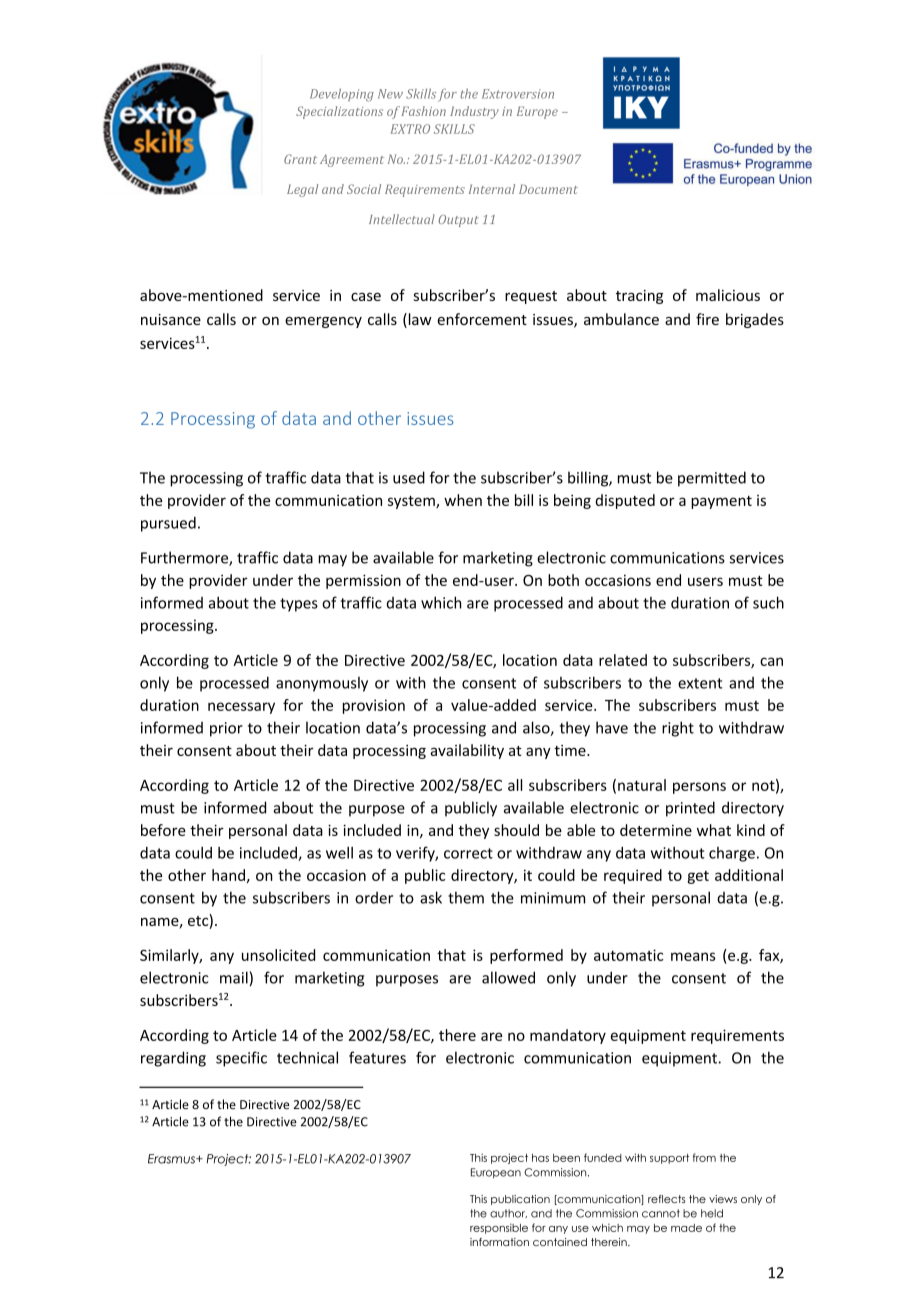 This document has height=1308, width=924. What do you see at coordinates (499, 1228) in the document?
I see `responsible` at bounding box center [499, 1228].
